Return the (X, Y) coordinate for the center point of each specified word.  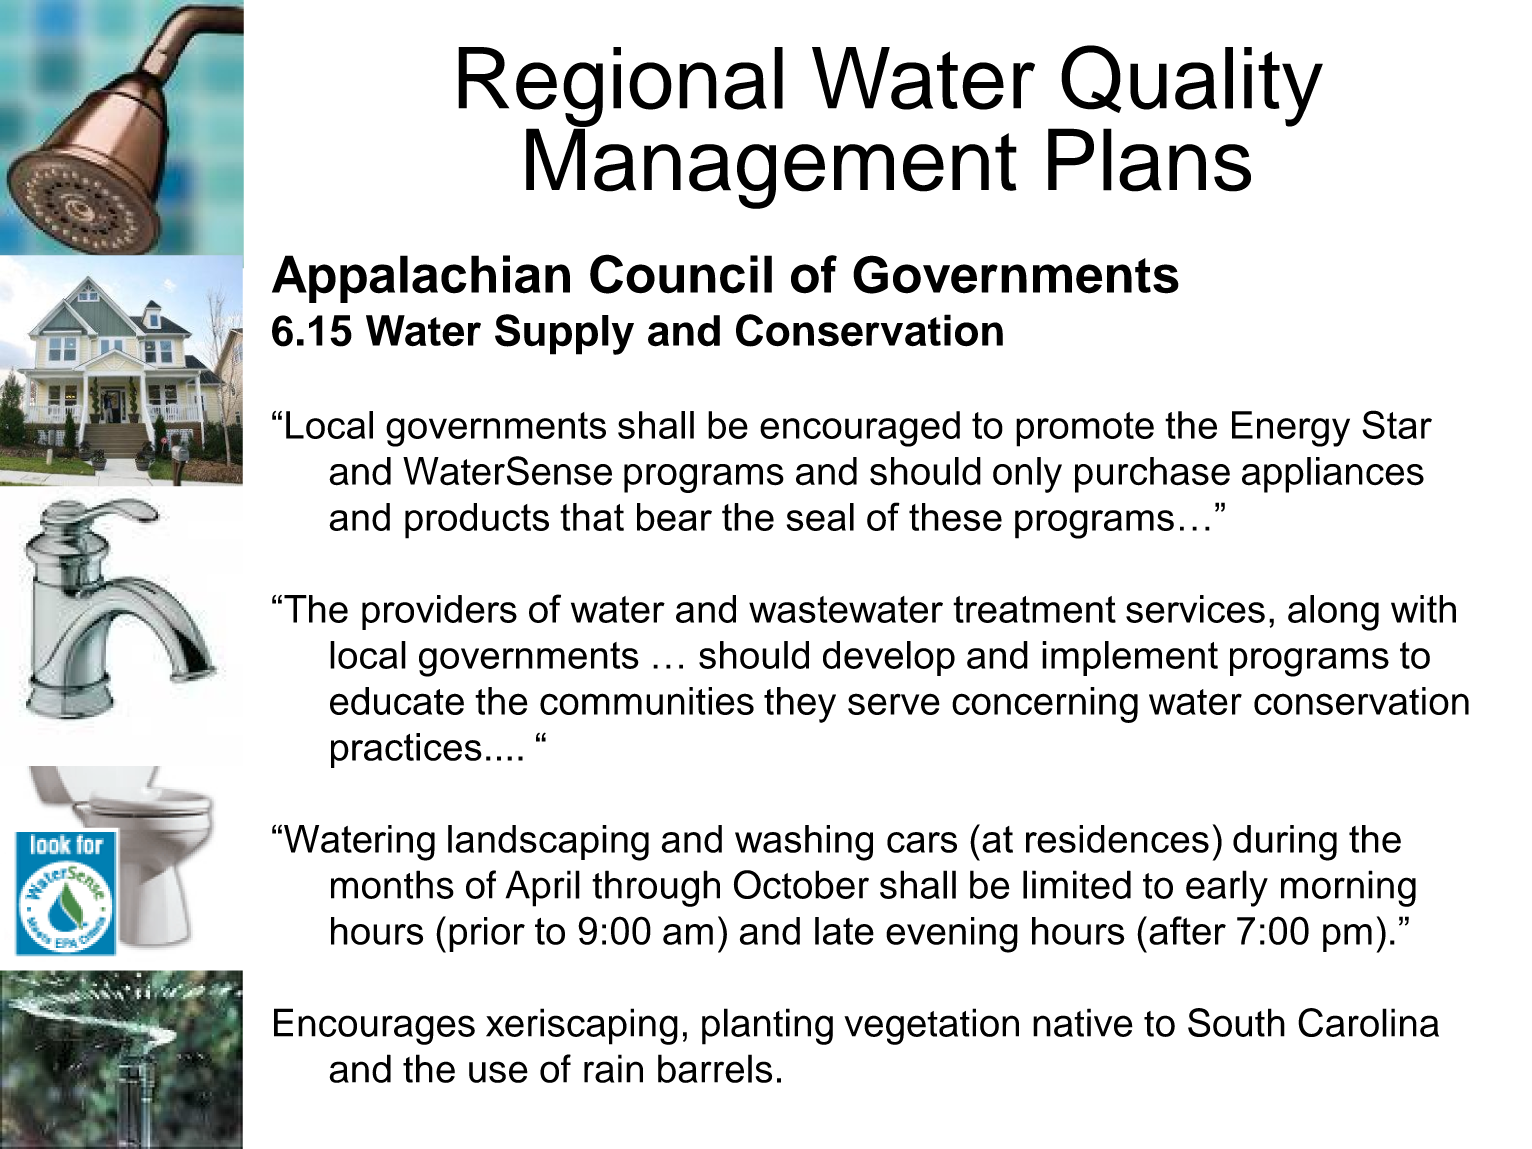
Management (771, 167)
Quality (1191, 87)
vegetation (931, 1026)
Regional (620, 88)
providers (439, 612)
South (1236, 1022)
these (955, 517)
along (1333, 613)
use (498, 1072)
